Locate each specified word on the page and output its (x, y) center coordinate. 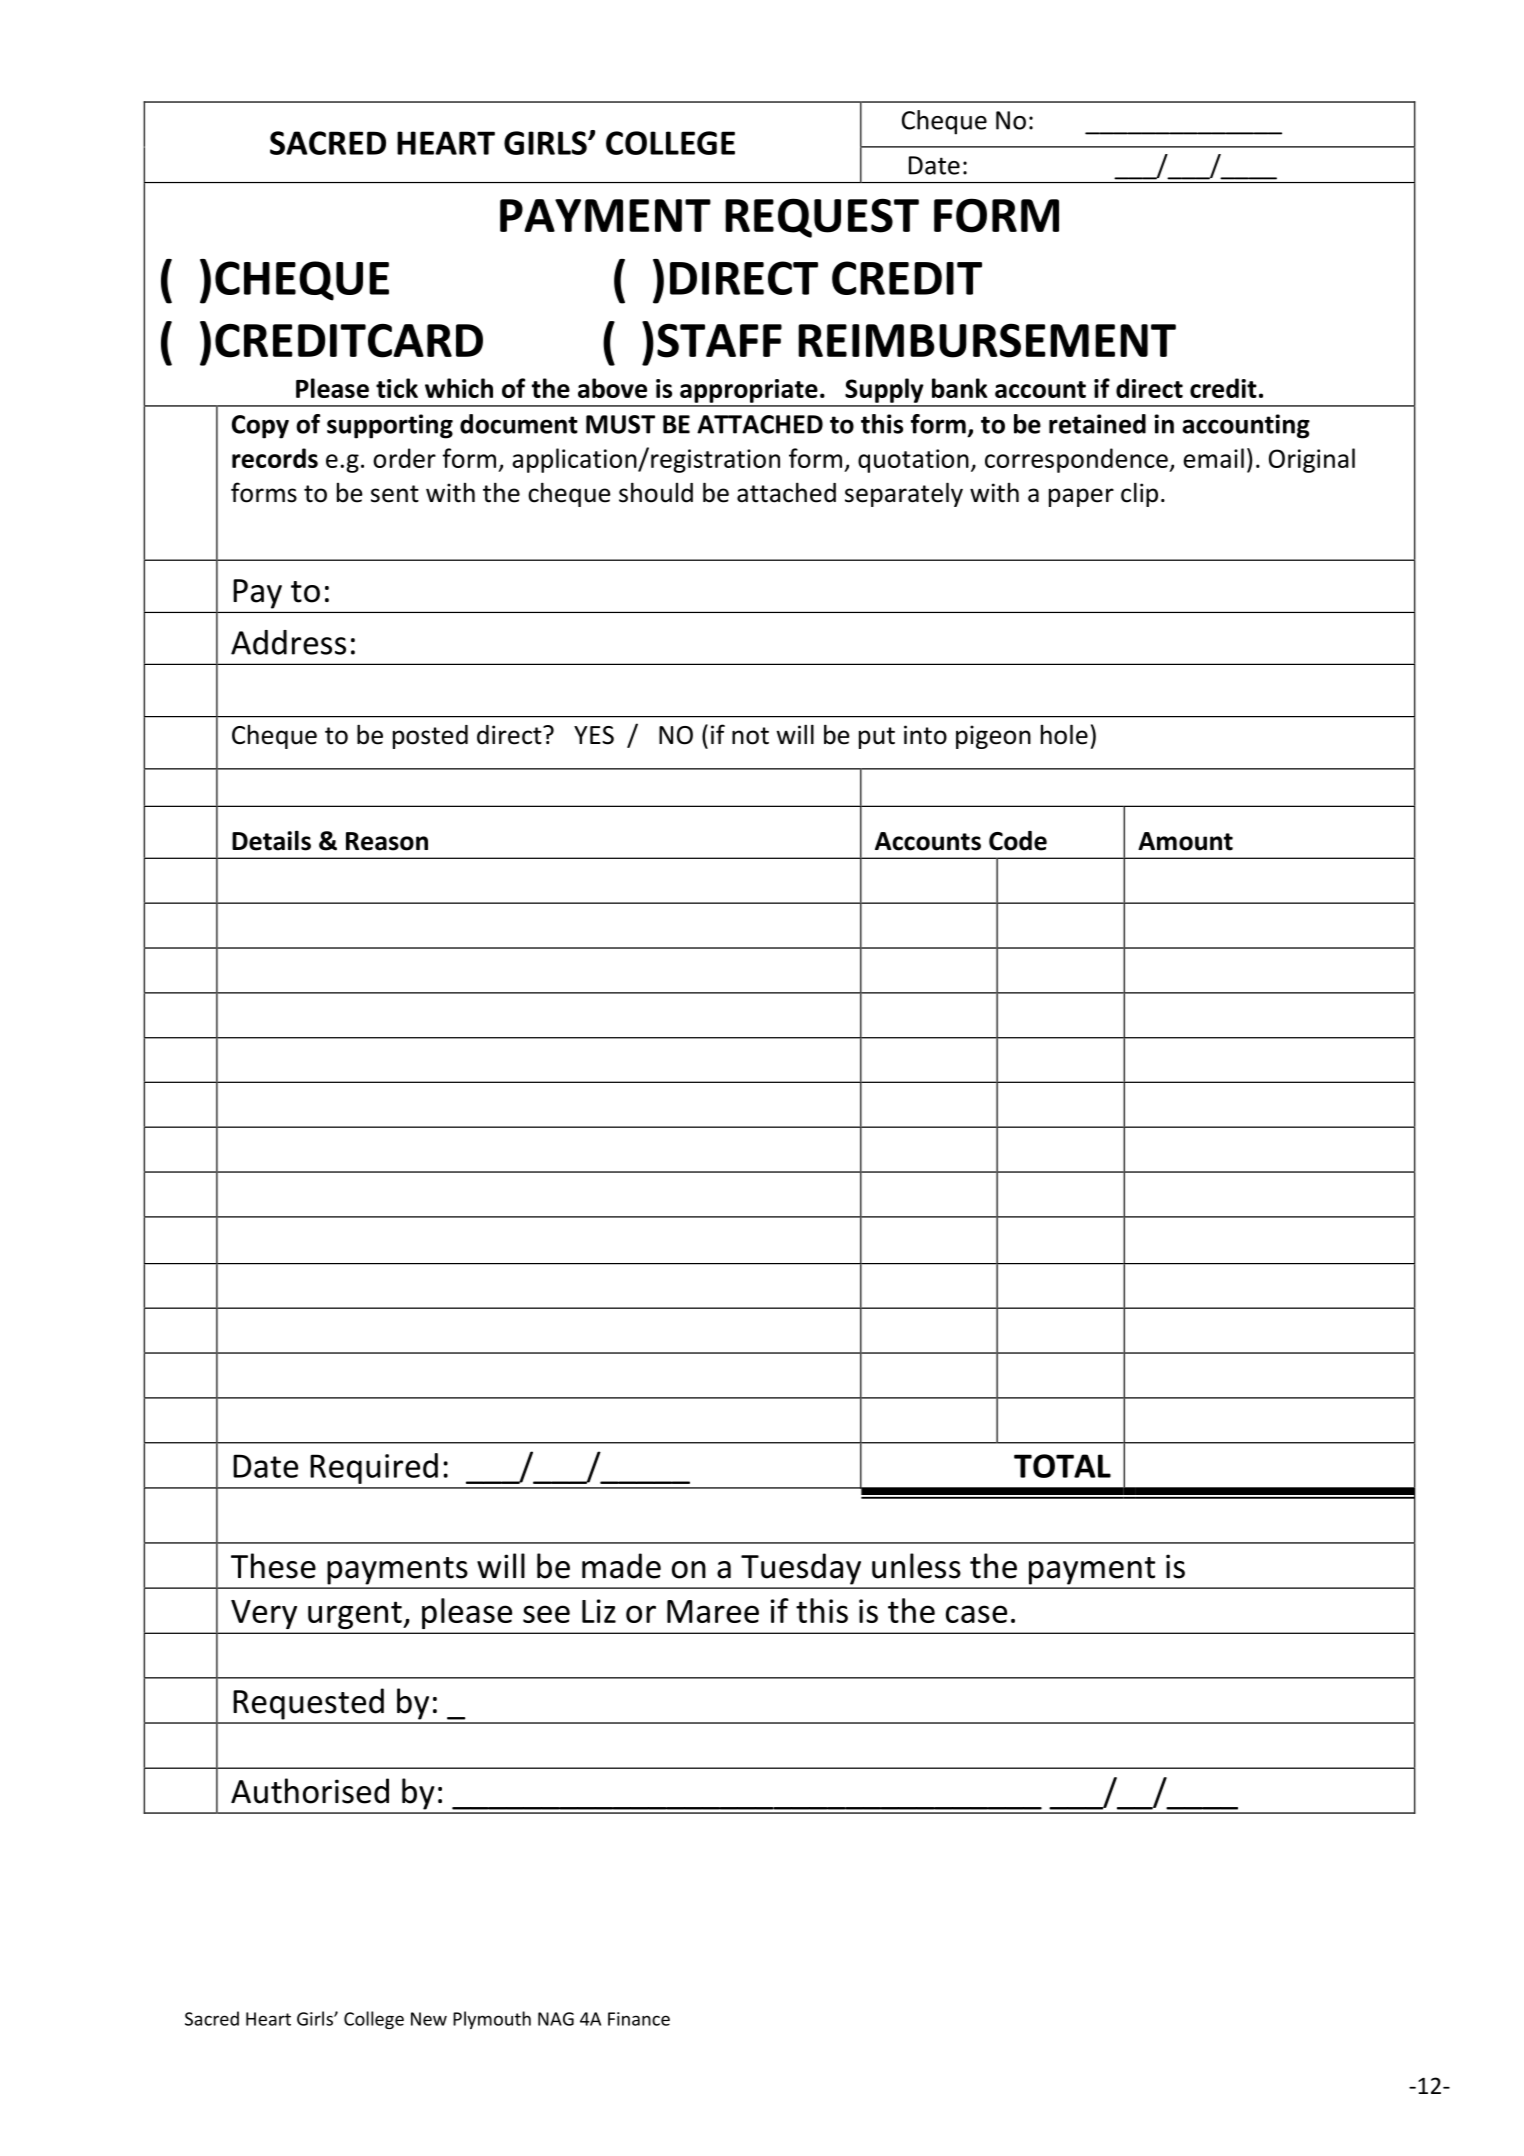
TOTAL (1062, 1466)
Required (374, 1468)
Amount (1185, 841)
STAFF (719, 340)
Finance (639, 2019)
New (429, 2019)
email (1213, 458)
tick (397, 388)
